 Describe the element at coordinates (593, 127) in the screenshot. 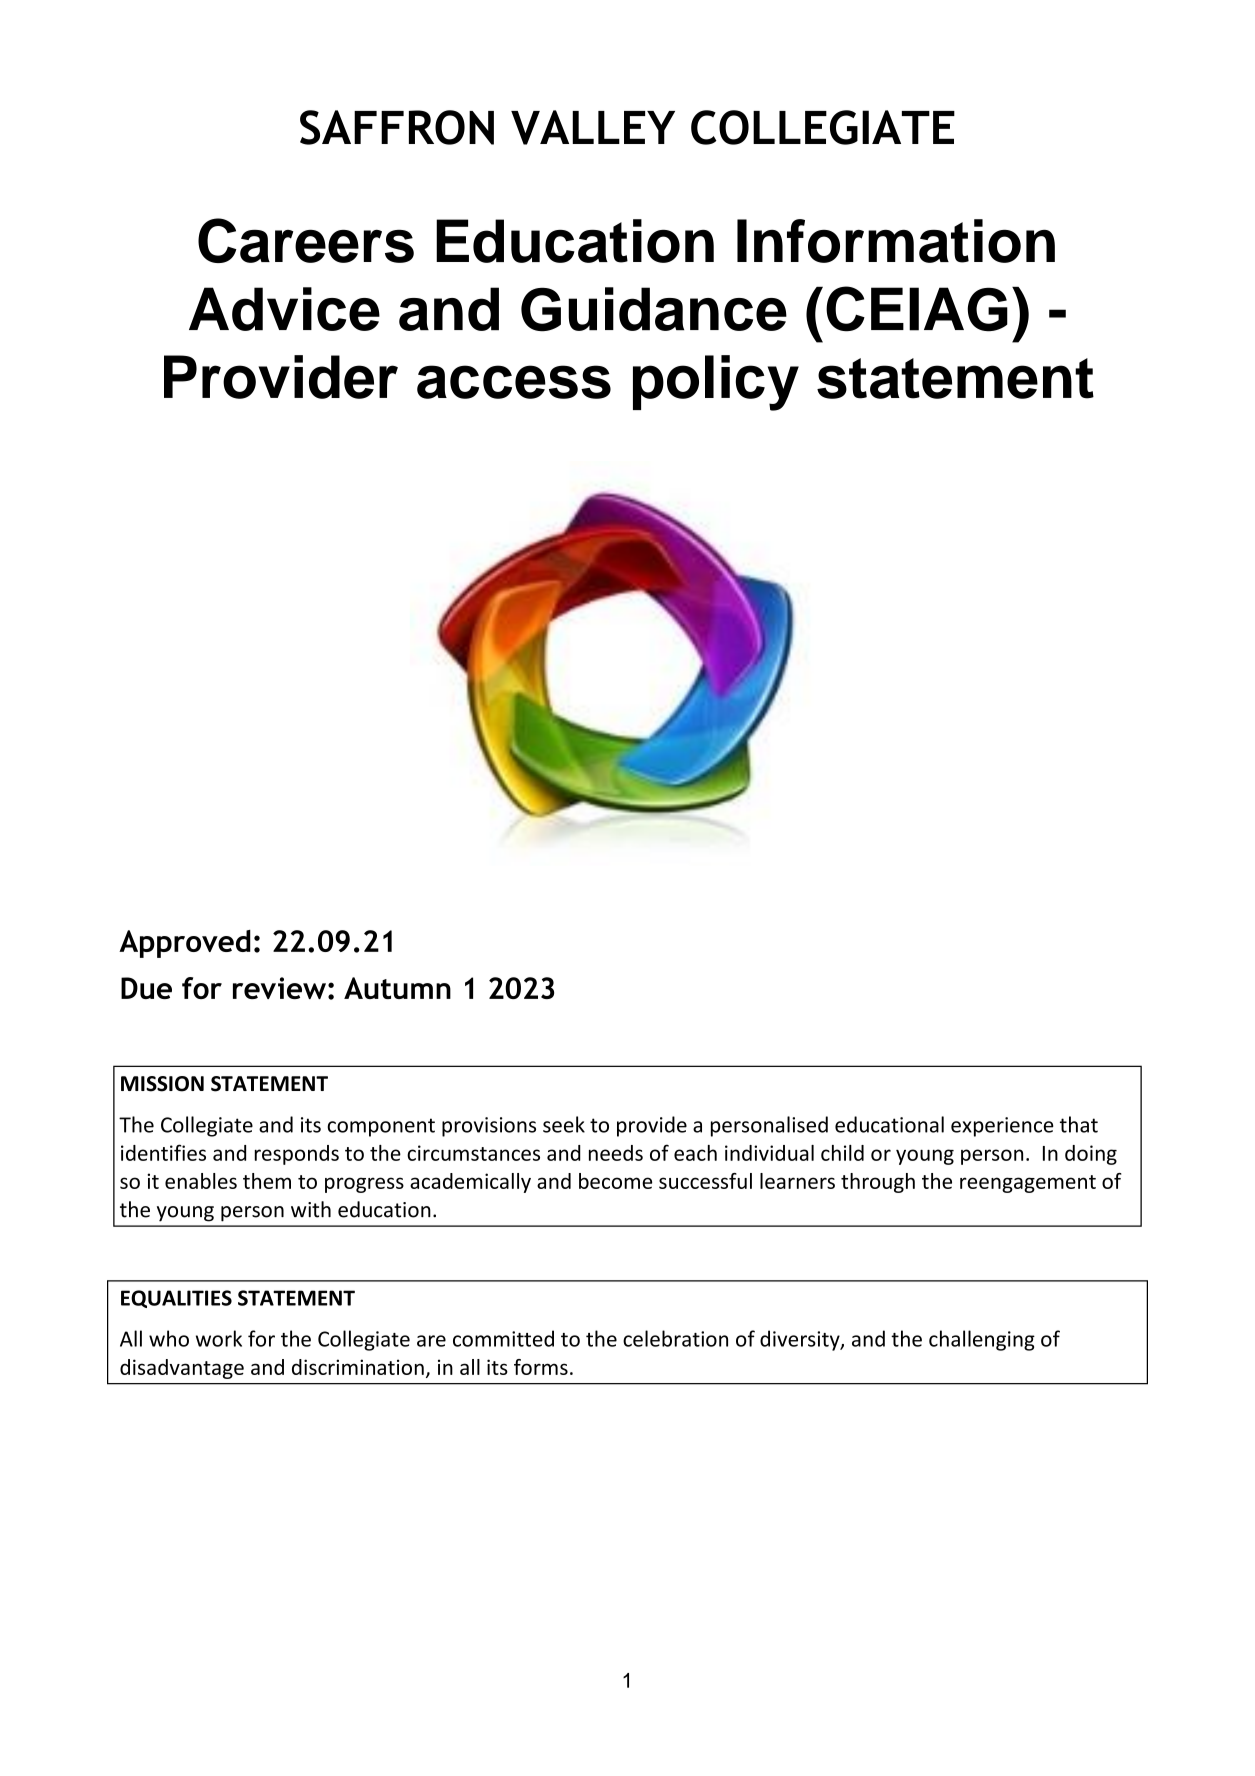

I see `VALLEY` at that location.
